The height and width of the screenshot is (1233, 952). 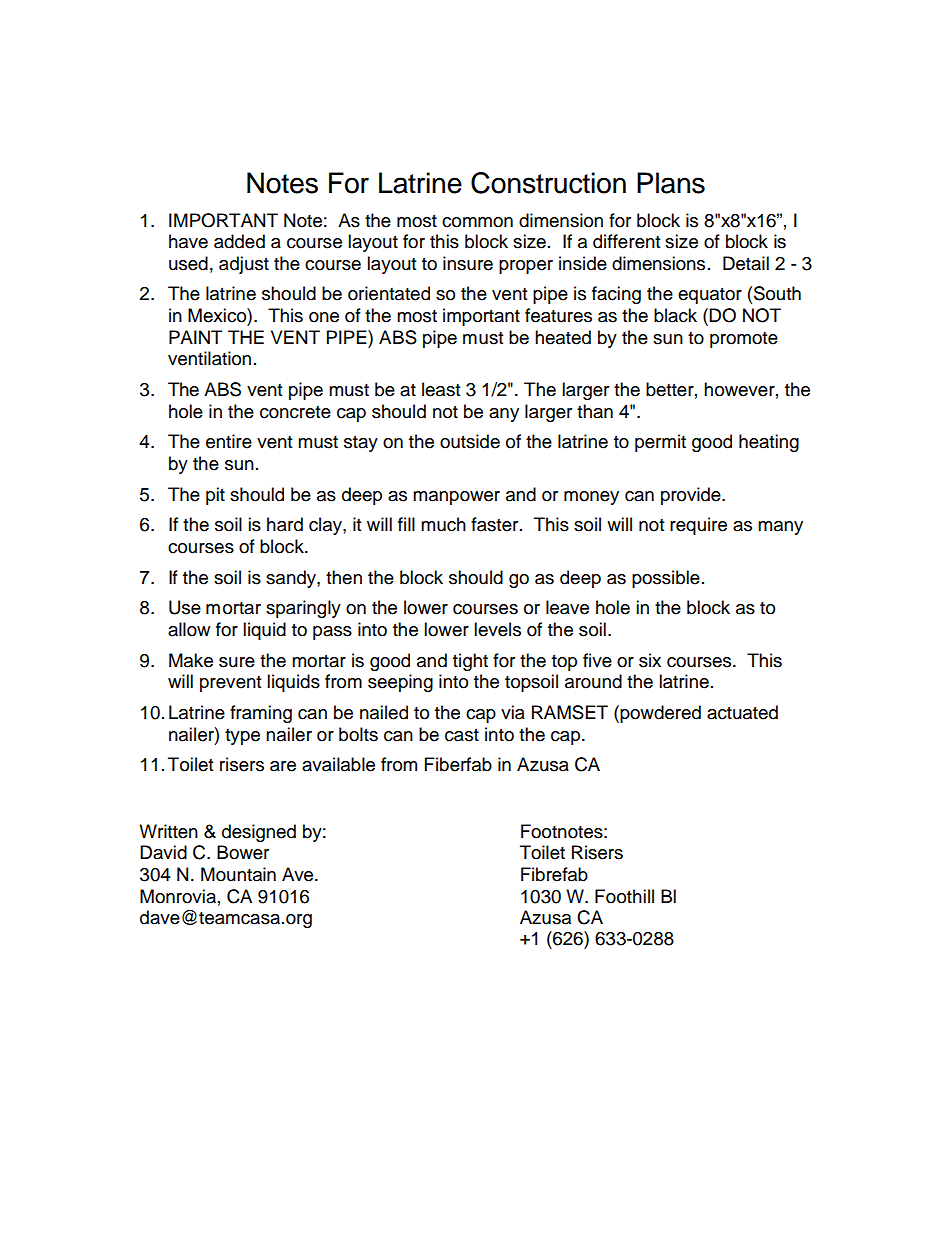 What do you see at coordinates (470, 662) in the screenshot?
I see `tight` at bounding box center [470, 662].
